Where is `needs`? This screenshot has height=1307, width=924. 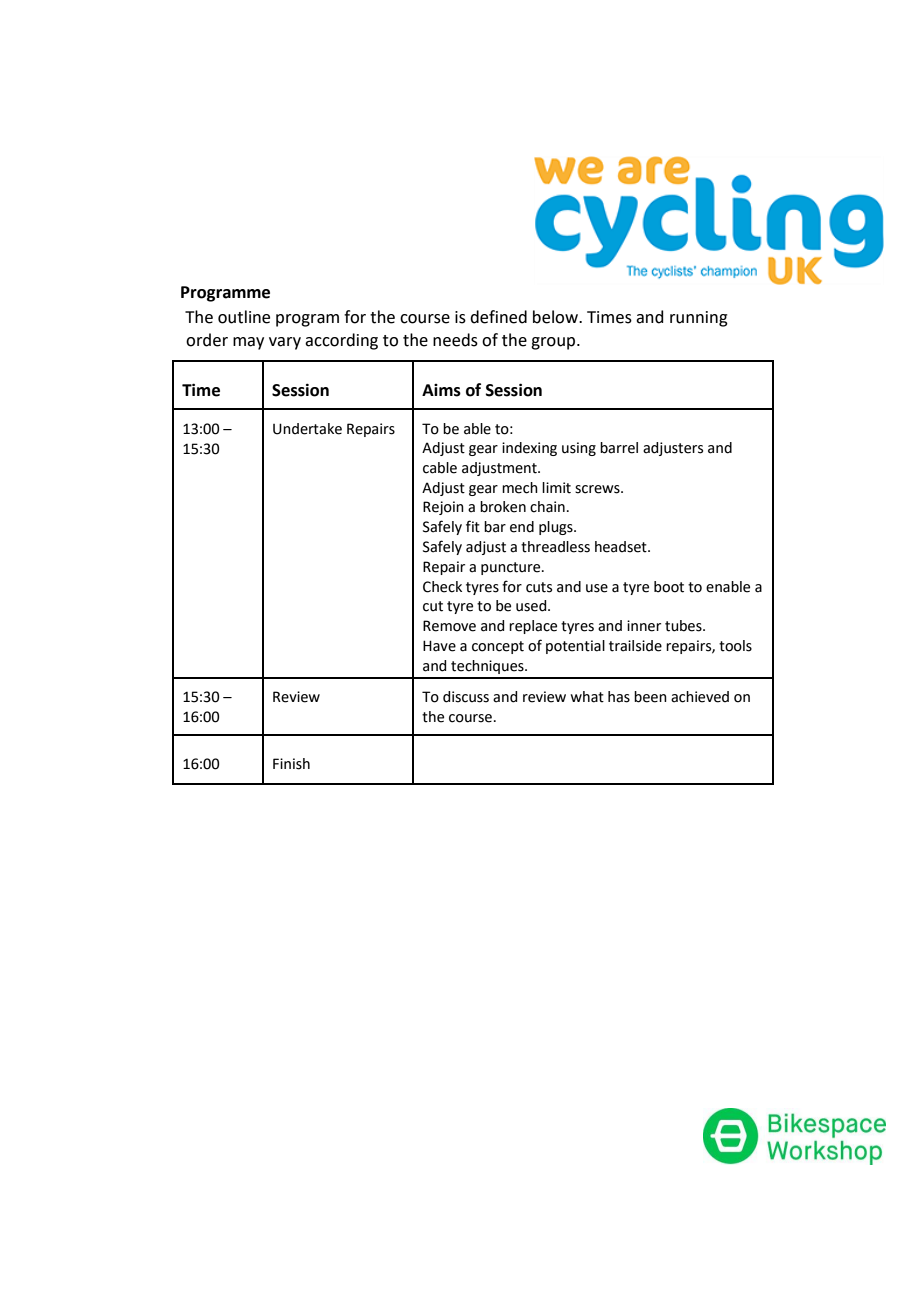 needs is located at coordinates (455, 340).
